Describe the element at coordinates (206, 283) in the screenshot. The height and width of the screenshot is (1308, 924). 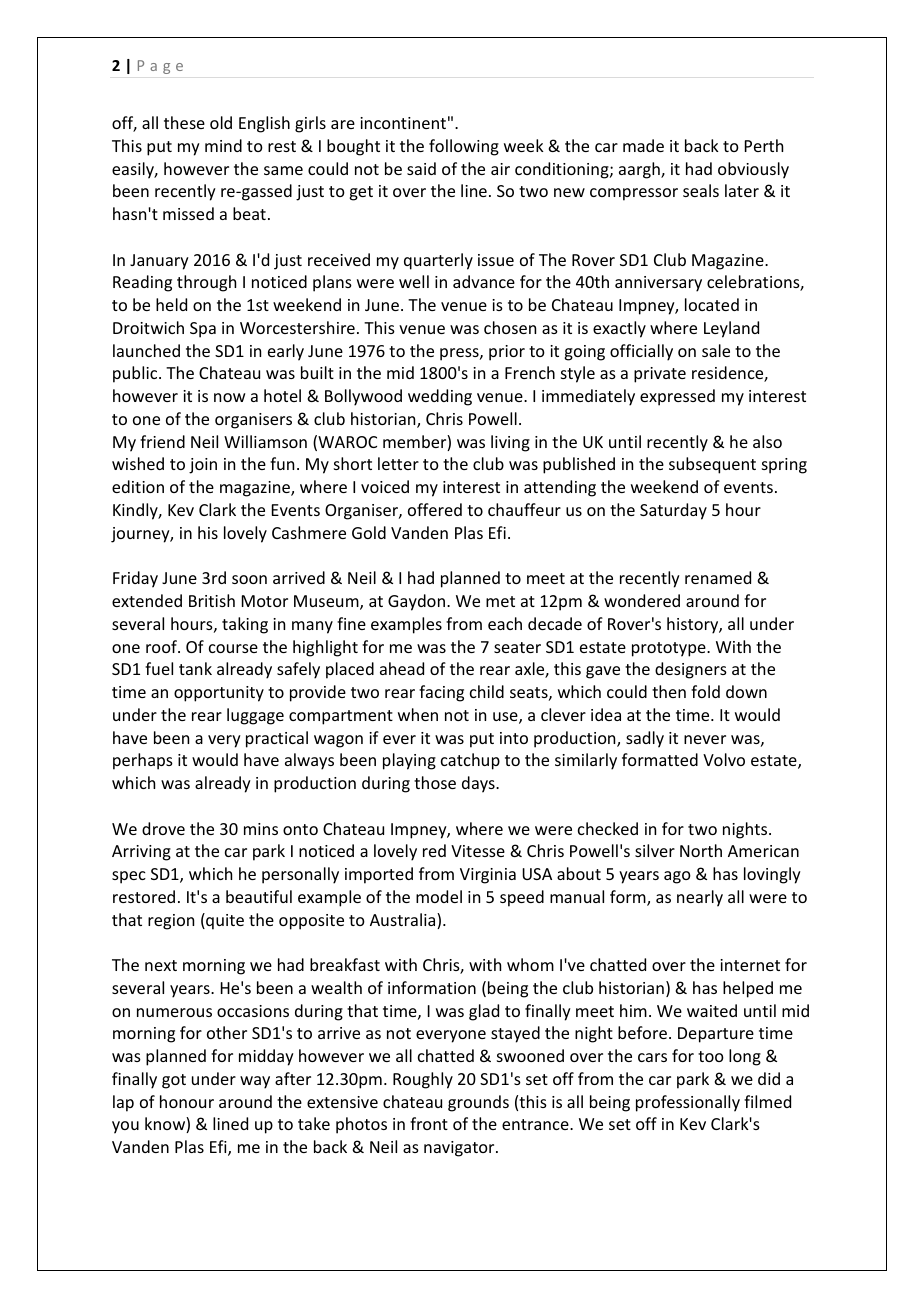
I see `through` at that location.
